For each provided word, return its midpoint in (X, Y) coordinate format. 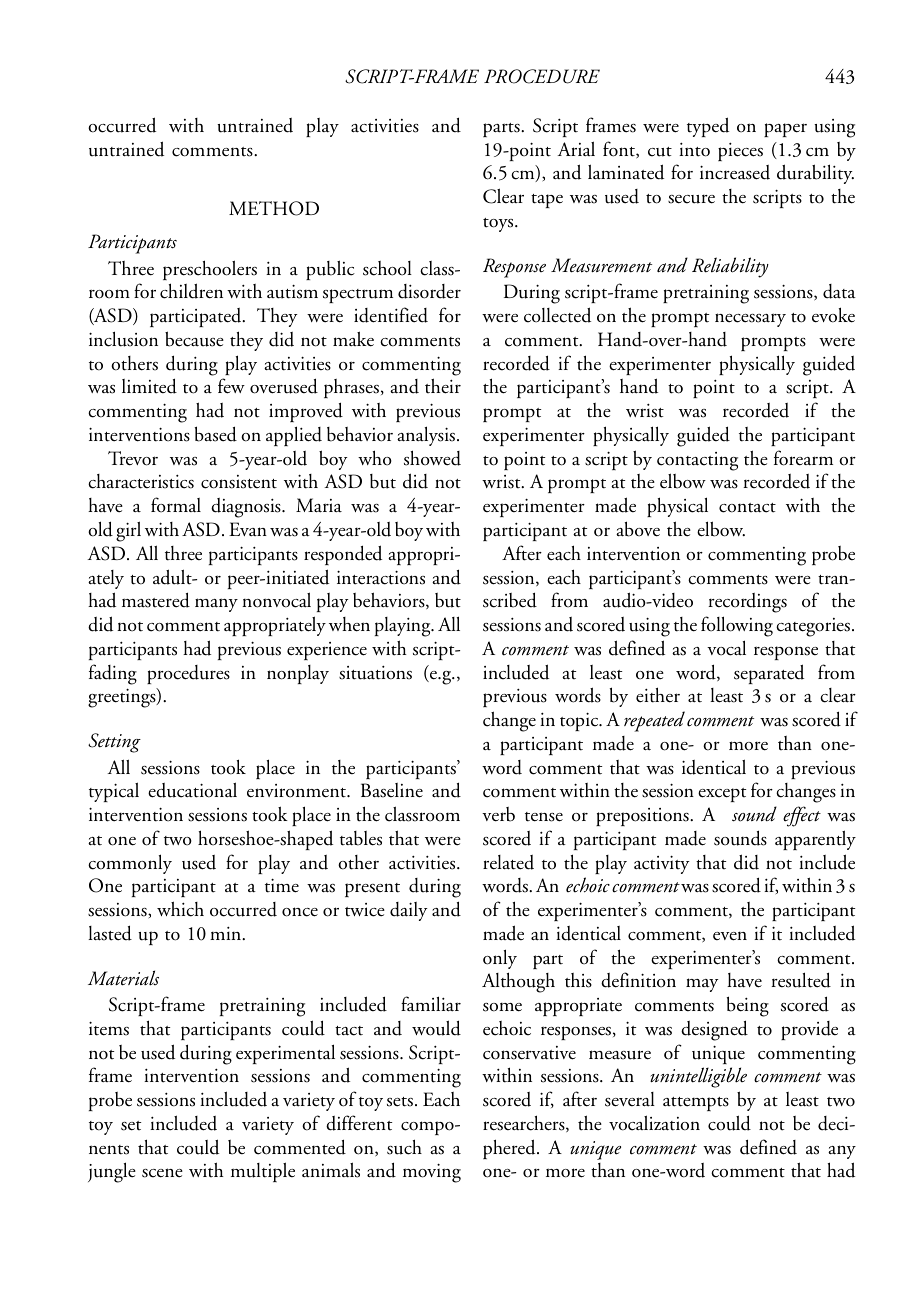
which (180, 909)
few (231, 386)
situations (375, 673)
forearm (803, 458)
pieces (740, 152)
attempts (696, 1104)
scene (162, 1173)
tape (547, 201)
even (730, 936)
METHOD (274, 208)
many (216, 605)
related (508, 862)
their (443, 386)
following (737, 626)
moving (432, 1173)
